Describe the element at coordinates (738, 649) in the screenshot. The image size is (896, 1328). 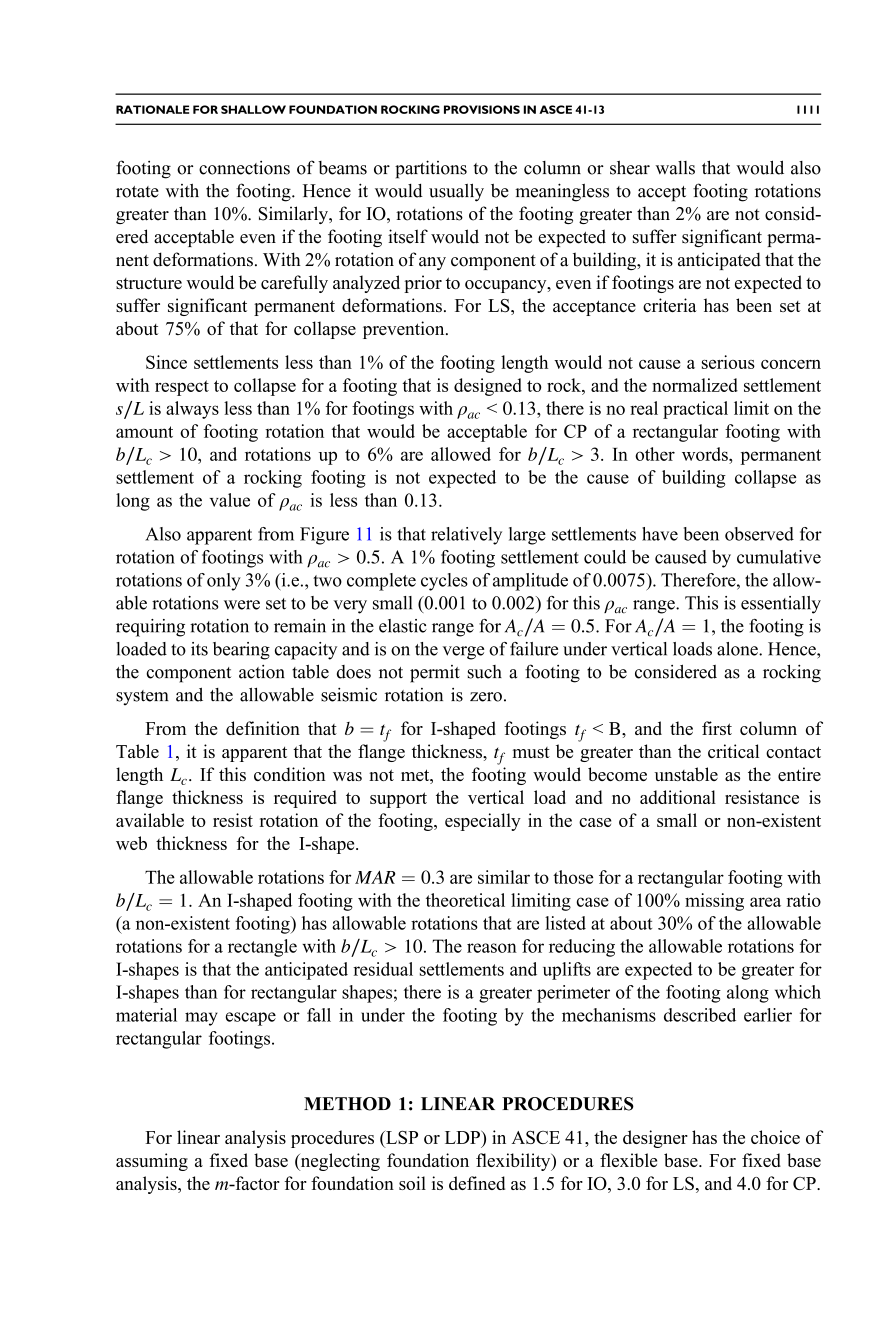
I see `alone` at that location.
